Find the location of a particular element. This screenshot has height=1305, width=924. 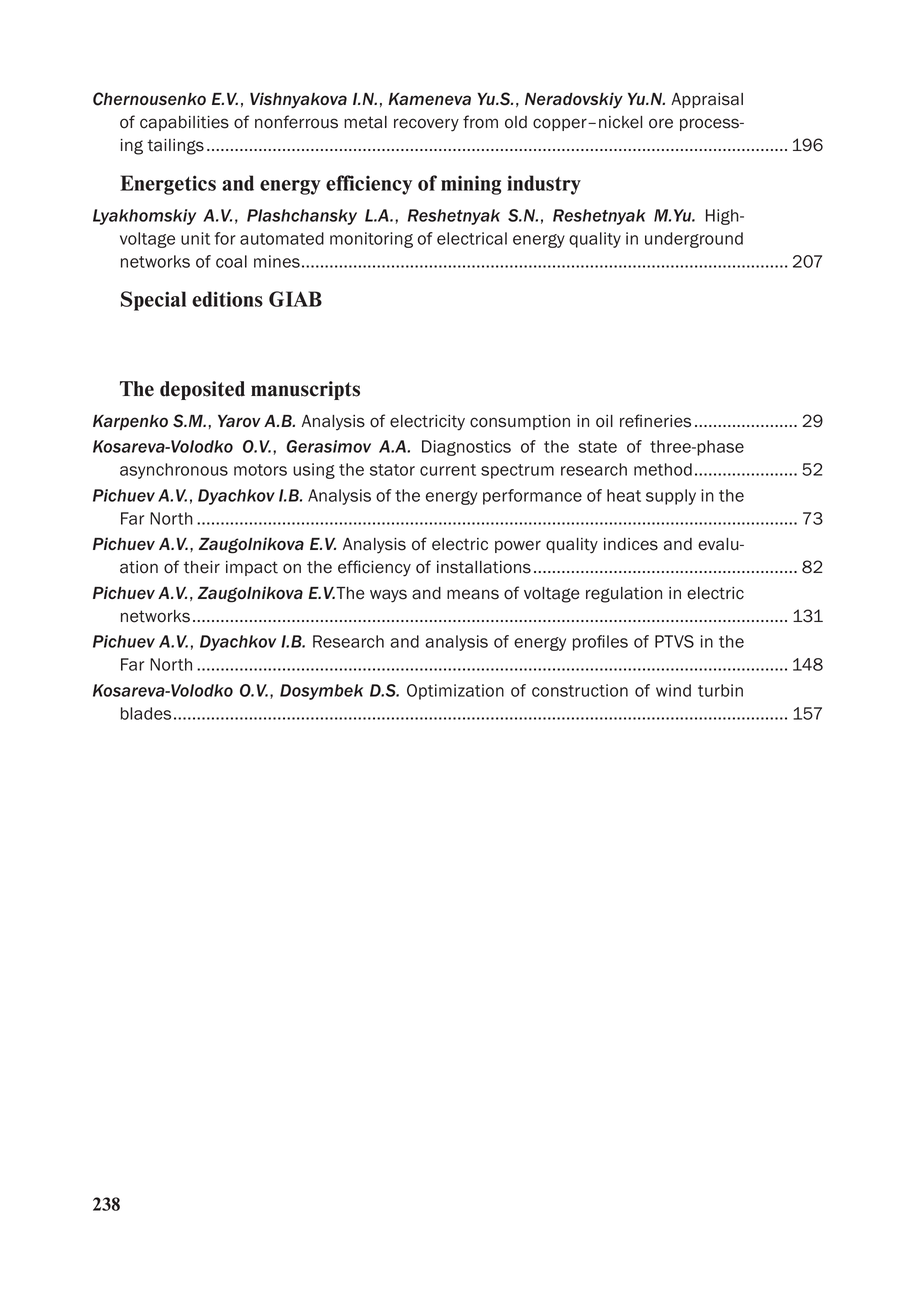

refineries is located at coordinates (655, 421).
